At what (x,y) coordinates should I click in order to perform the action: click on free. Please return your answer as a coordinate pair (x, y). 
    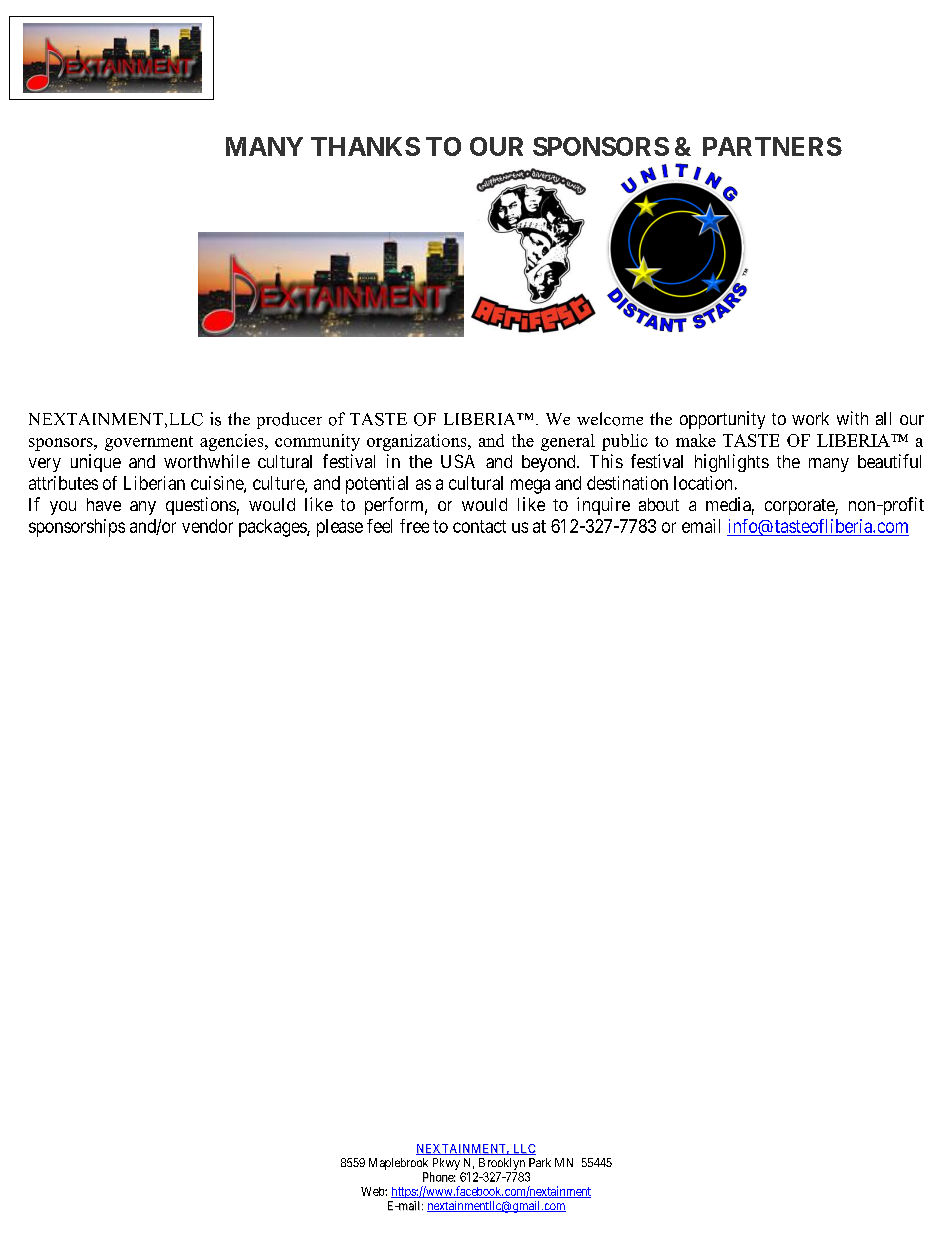
    Looking at the image, I should click on (414, 526).
